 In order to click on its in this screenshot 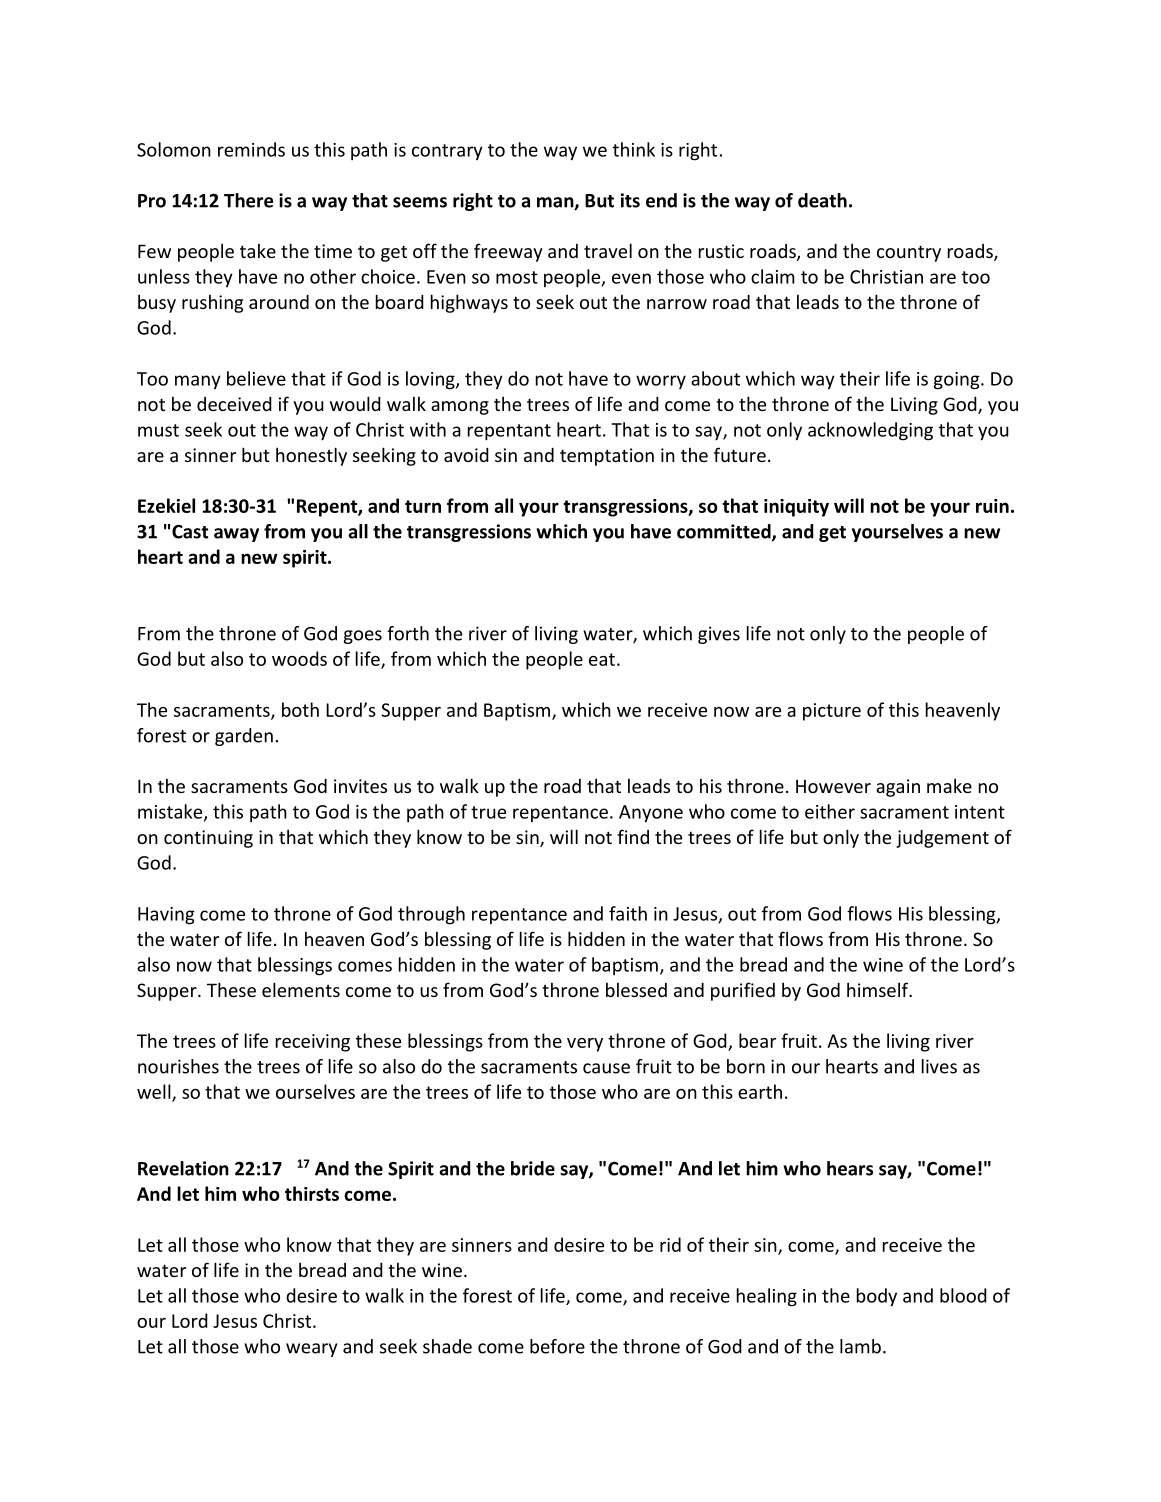, I will do `click(630, 200)`.
